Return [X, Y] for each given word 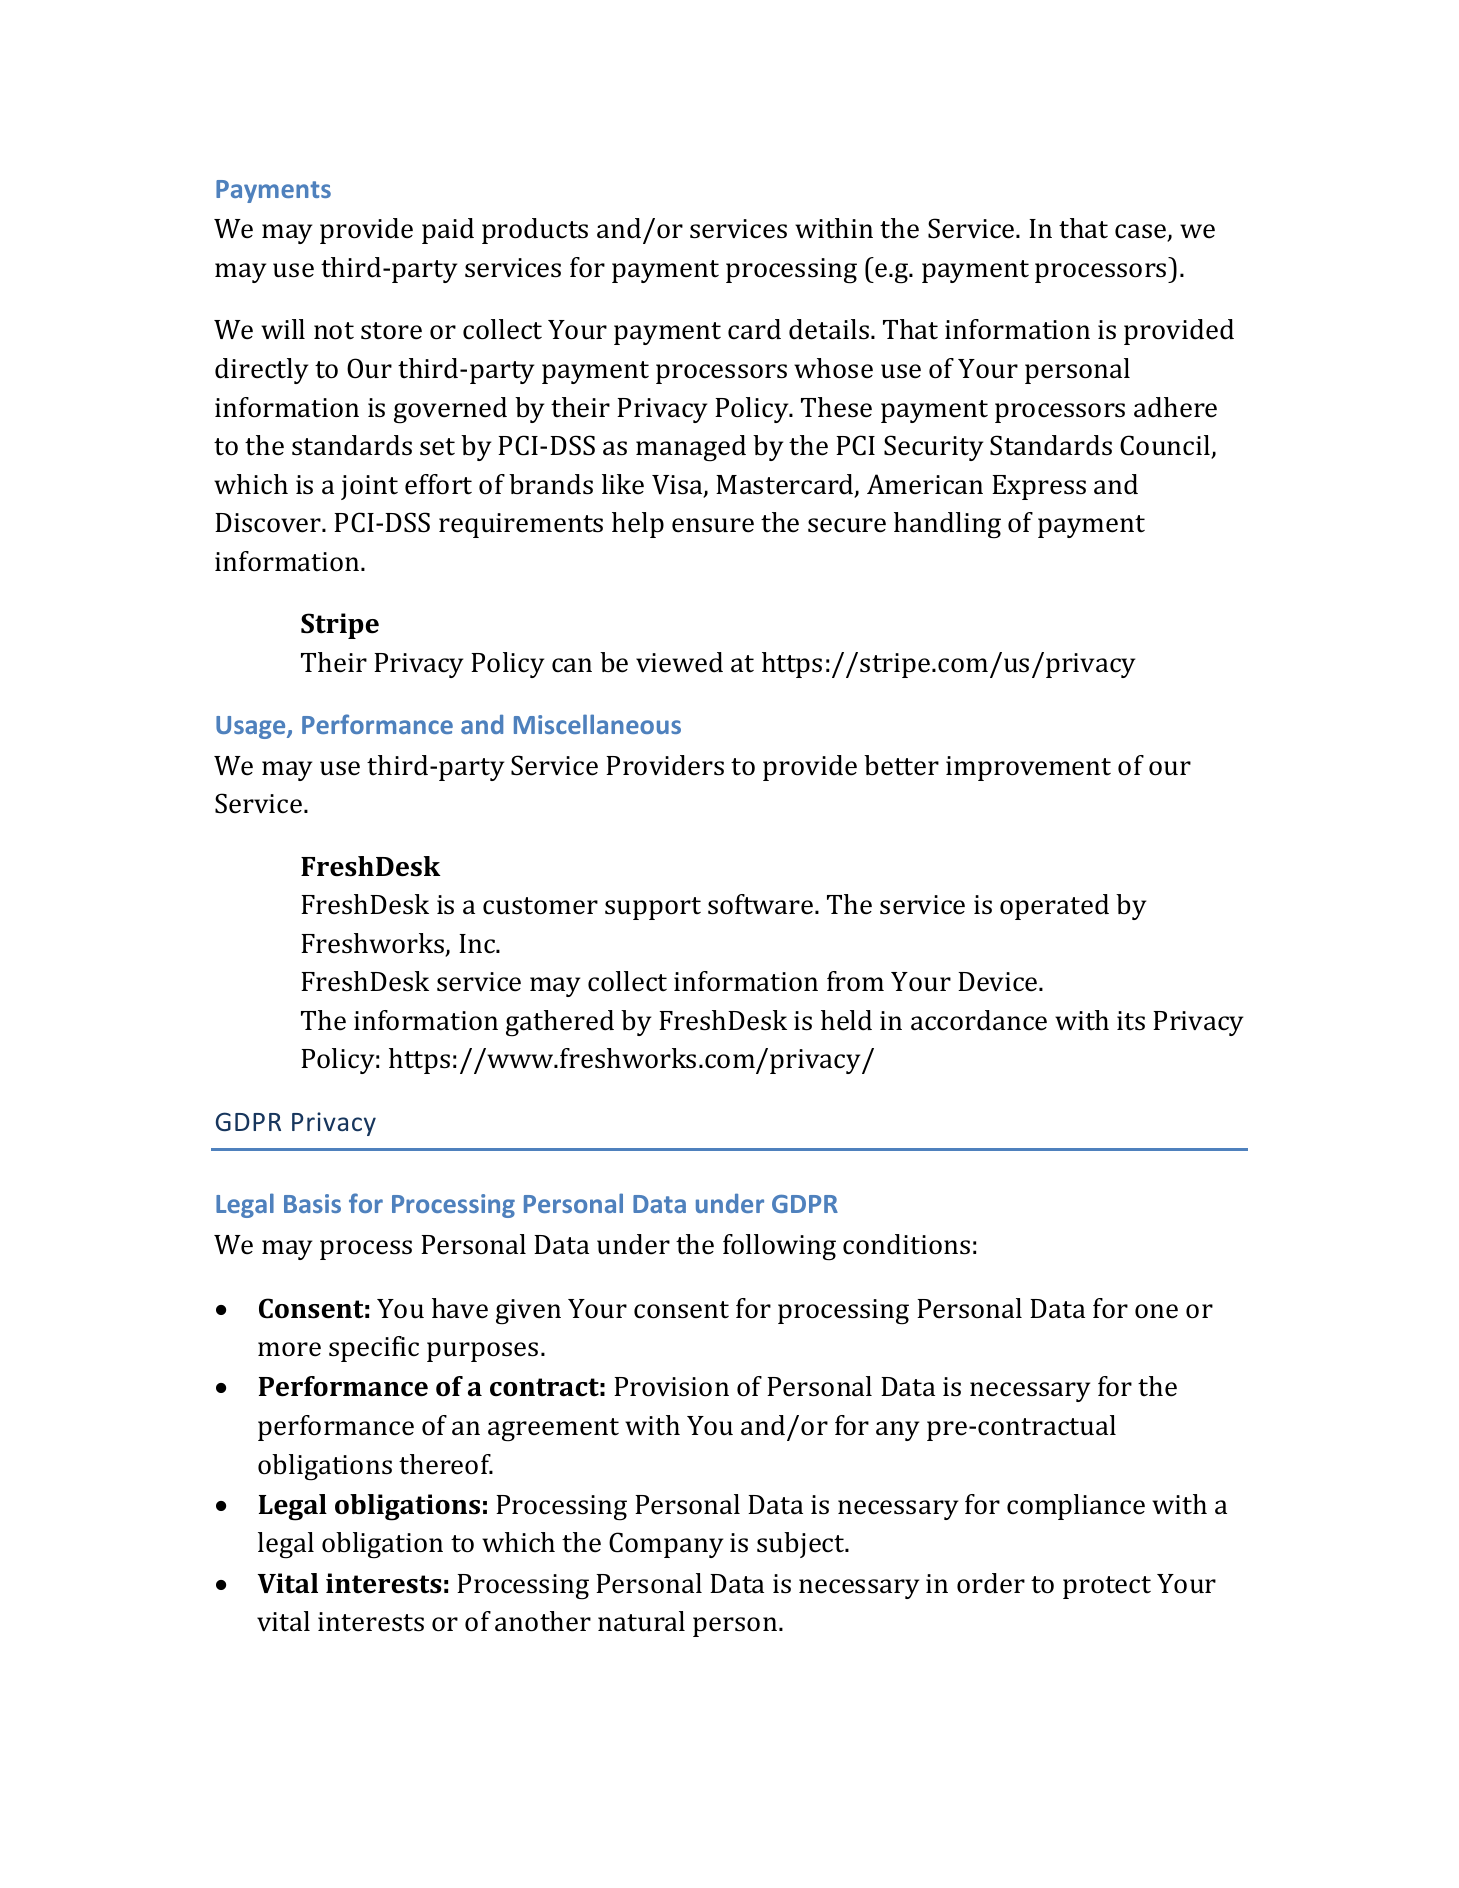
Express [1039, 487]
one [1156, 1311]
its [1131, 1021]
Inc [478, 944]
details [829, 329]
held [846, 1020]
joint [369, 487]
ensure [713, 525]
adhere [1175, 407]
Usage [252, 727]
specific [374, 1349]
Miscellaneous [597, 724]
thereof [446, 1464]
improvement [1028, 768]
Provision [671, 1387]
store [391, 331]
